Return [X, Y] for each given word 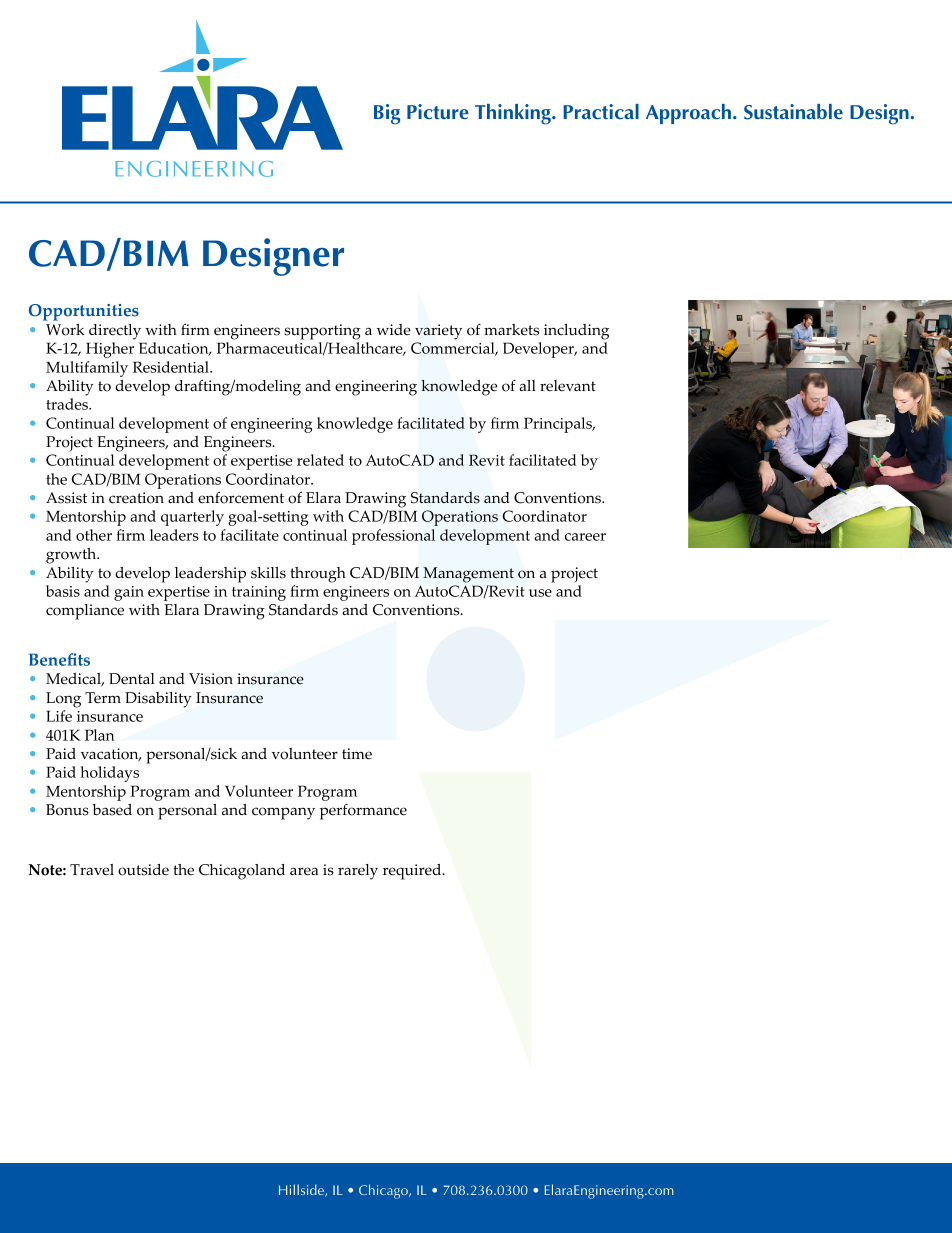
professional [393, 537]
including [576, 332]
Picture [438, 111]
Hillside [302, 1190]
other [94, 535]
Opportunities [84, 312]
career [585, 537]
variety [438, 332]
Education [175, 349]
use [540, 593]
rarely [358, 872]
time [357, 754]
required [413, 872]
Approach [688, 114]
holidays [109, 774]
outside [143, 870]
